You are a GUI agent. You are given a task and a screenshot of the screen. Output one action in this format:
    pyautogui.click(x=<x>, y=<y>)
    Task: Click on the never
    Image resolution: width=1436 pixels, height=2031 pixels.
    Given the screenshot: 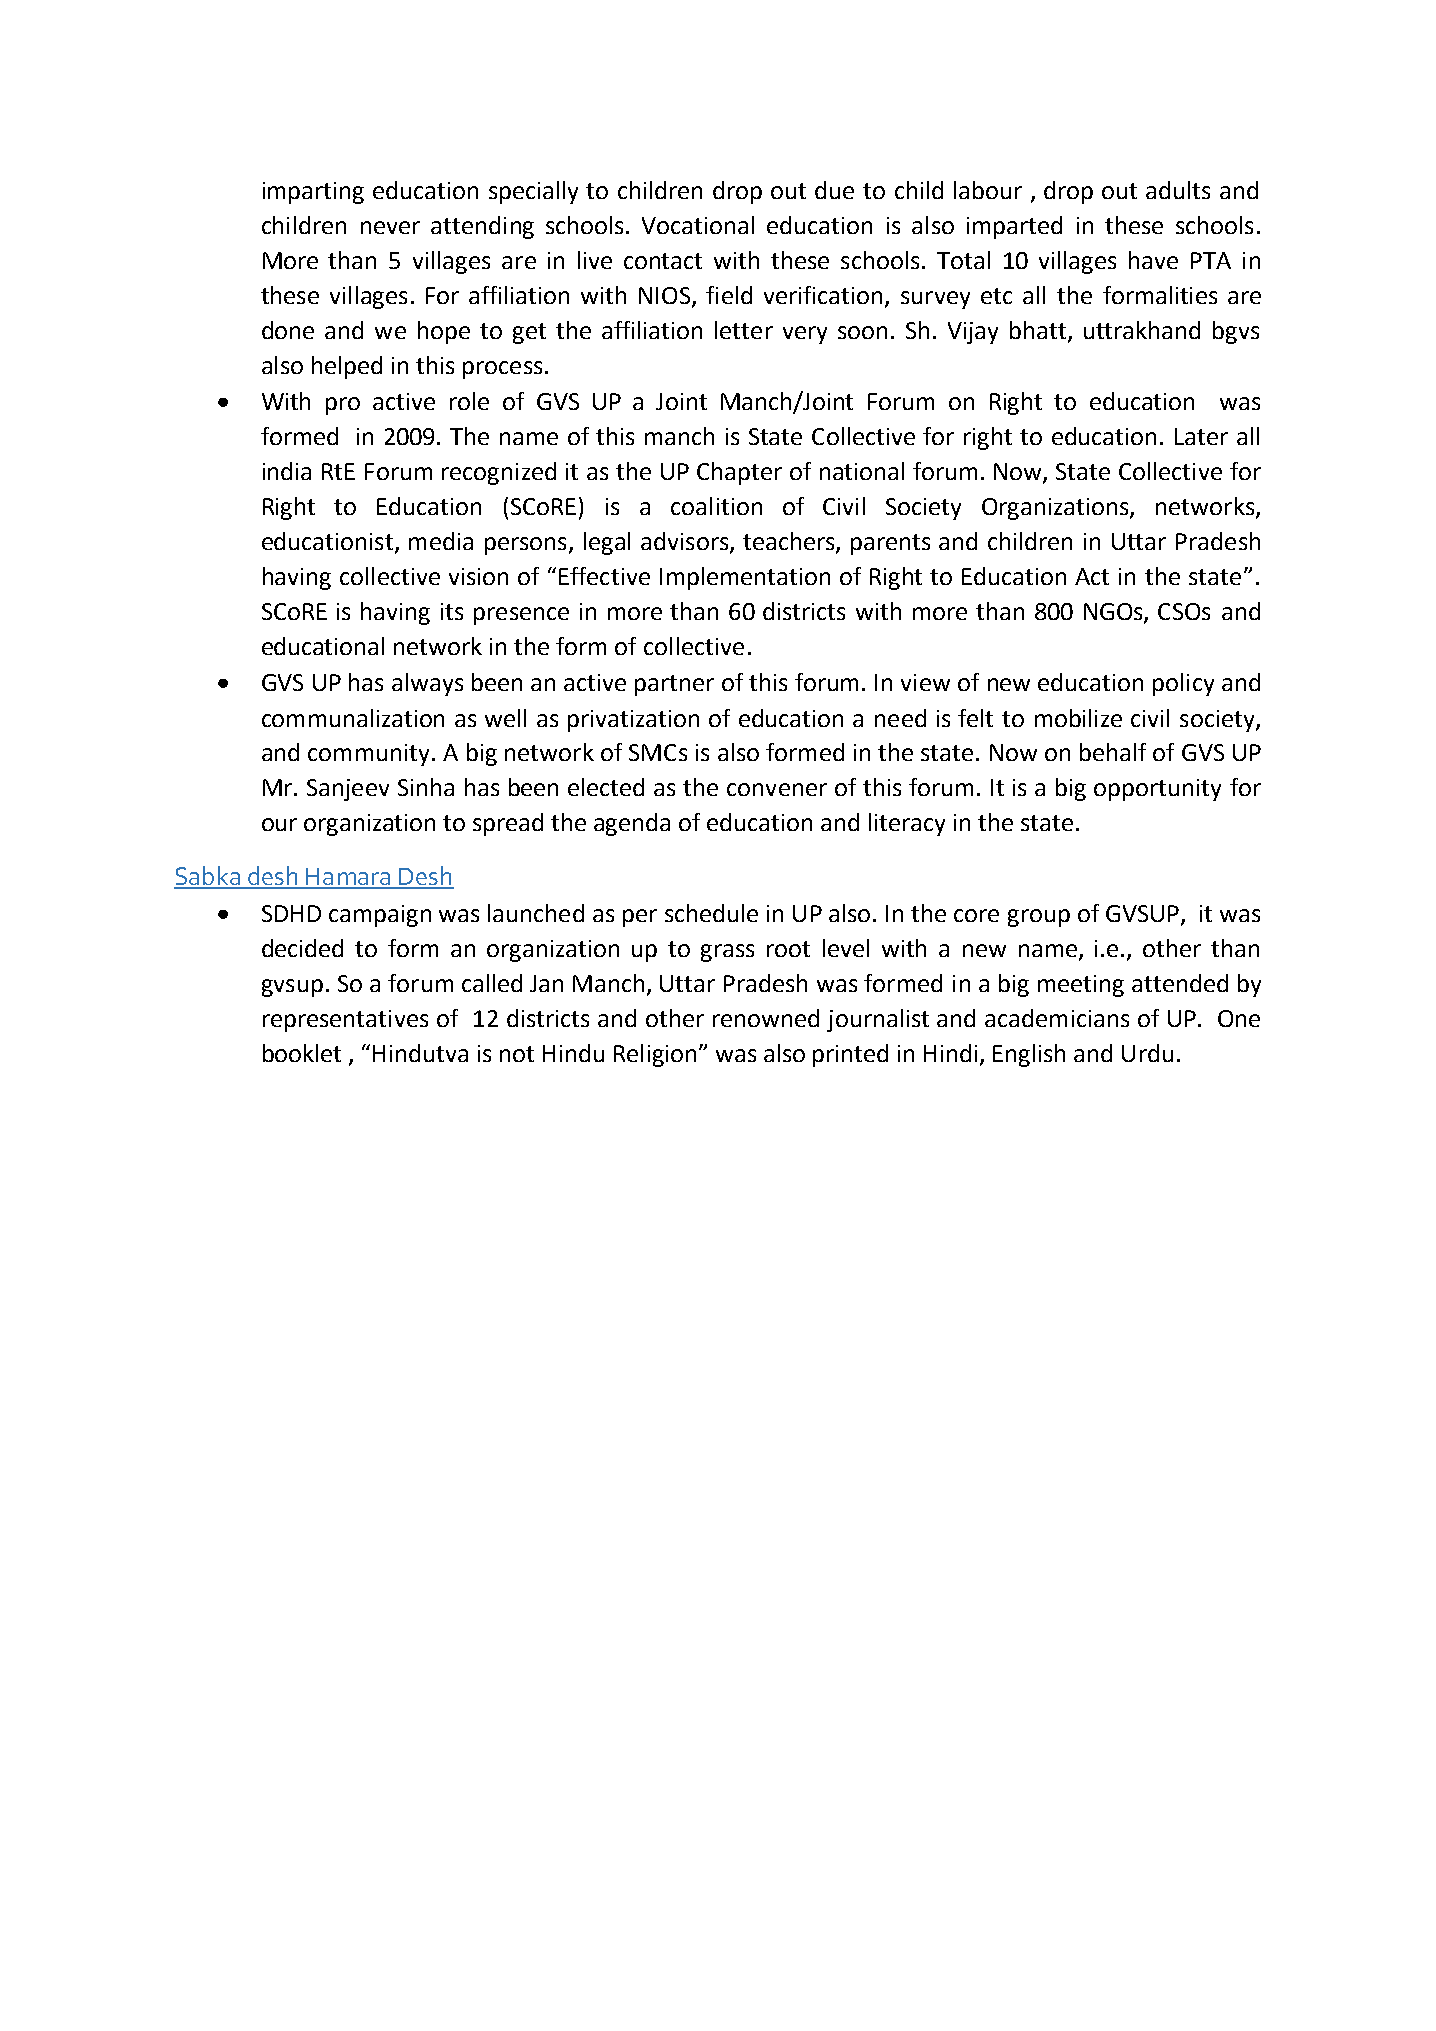 What is the action you would take?
    pyautogui.click(x=390, y=227)
